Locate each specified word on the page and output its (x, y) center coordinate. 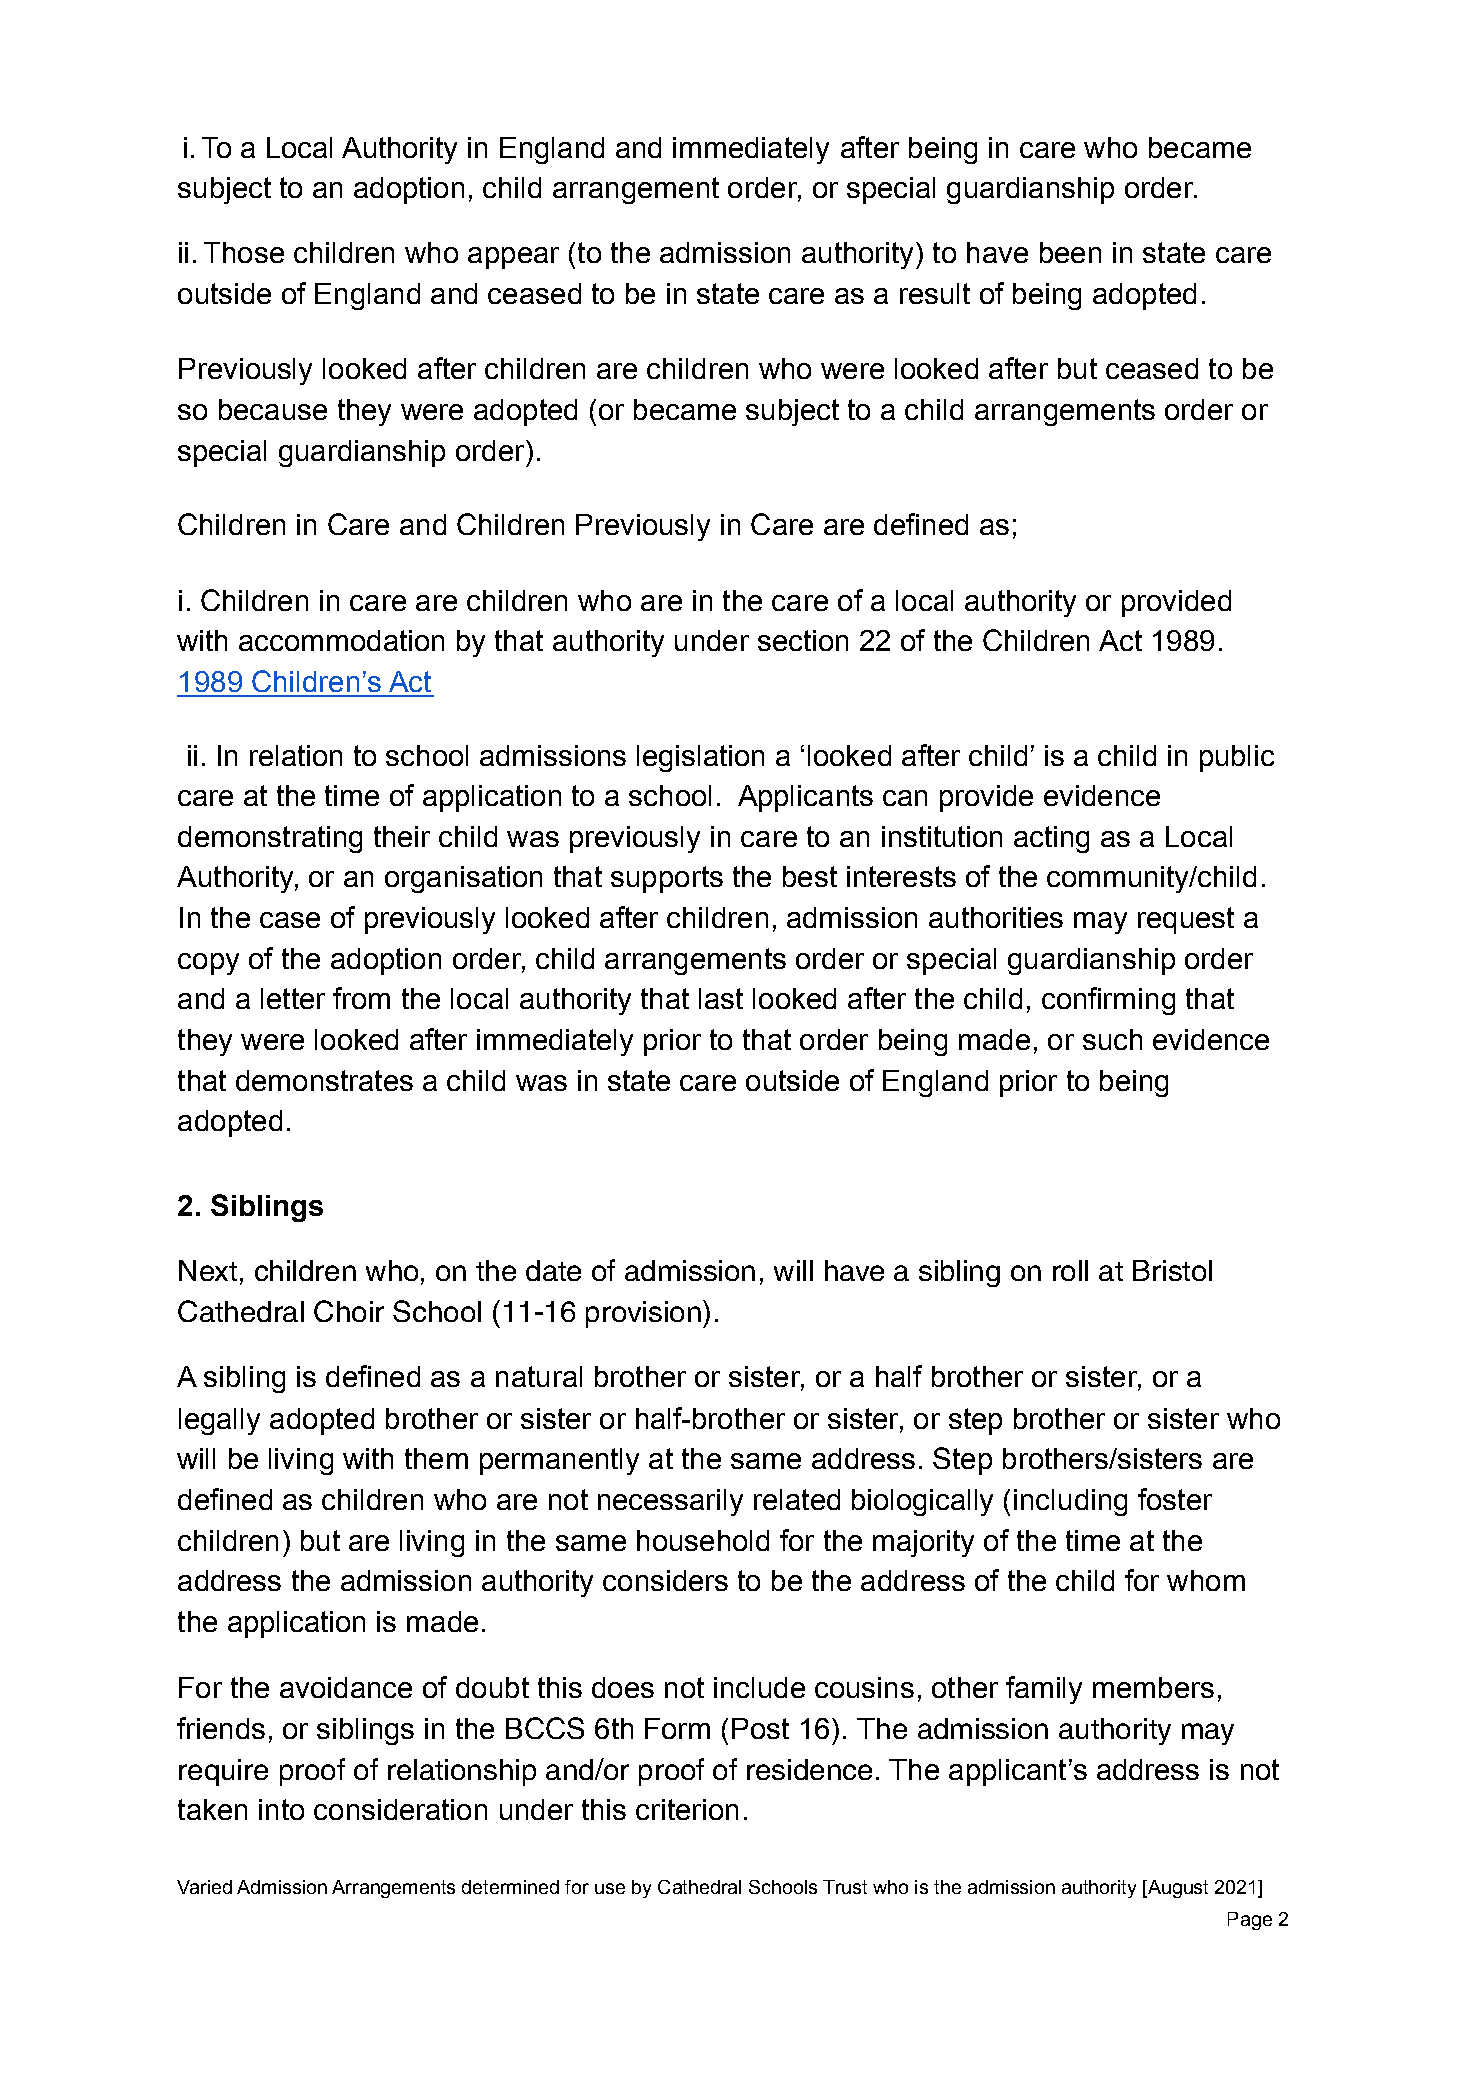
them (436, 1458)
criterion (687, 1809)
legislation (700, 758)
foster (1175, 1499)
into (281, 1809)
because (273, 409)
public (1237, 758)
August (1176, 1889)
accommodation (341, 640)
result (935, 293)
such (1112, 1039)
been (1070, 252)
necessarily (670, 1502)
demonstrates (324, 1080)
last (721, 998)
